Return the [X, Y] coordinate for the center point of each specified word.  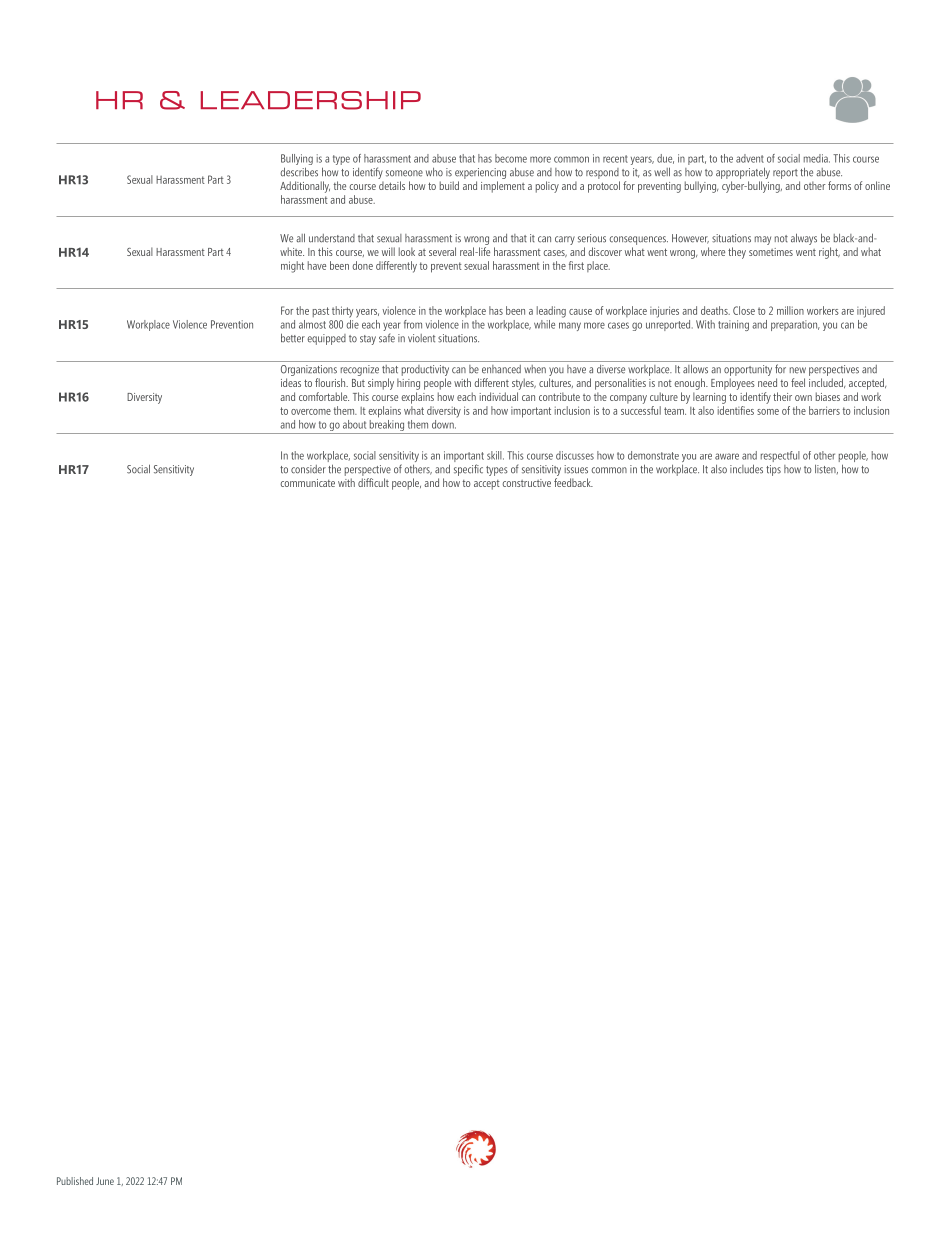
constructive [526, 483]
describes [299, 172]
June [105, 1181]
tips [773, 470]
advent [750, 158]
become [511, 158]
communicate [307, 483]
